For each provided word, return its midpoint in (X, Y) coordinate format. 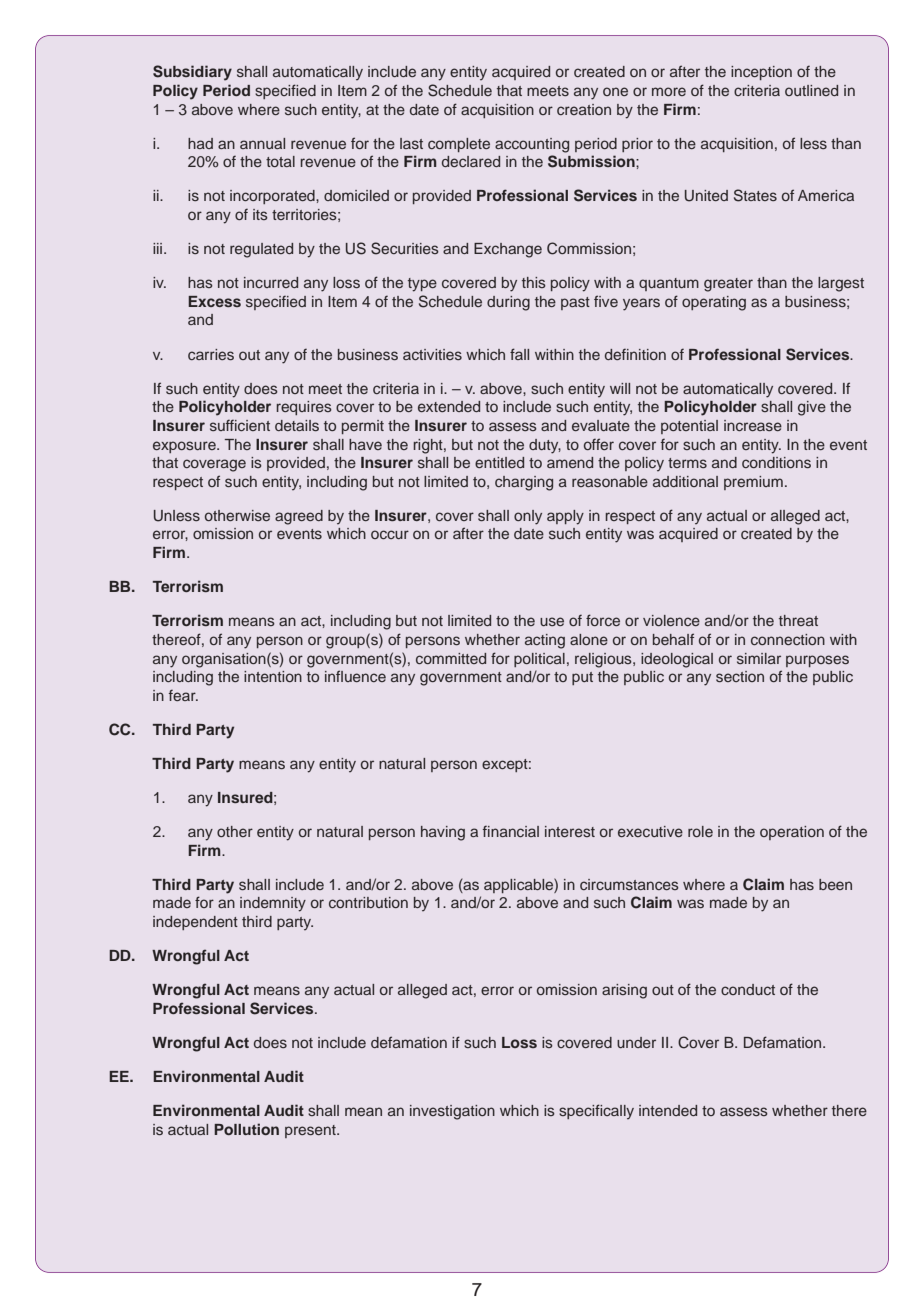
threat (798, 620)
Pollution (246, 1129)
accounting (532, 145)
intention (273, 676)
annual (262, 143)
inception (761, 73)
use (552, 621)
